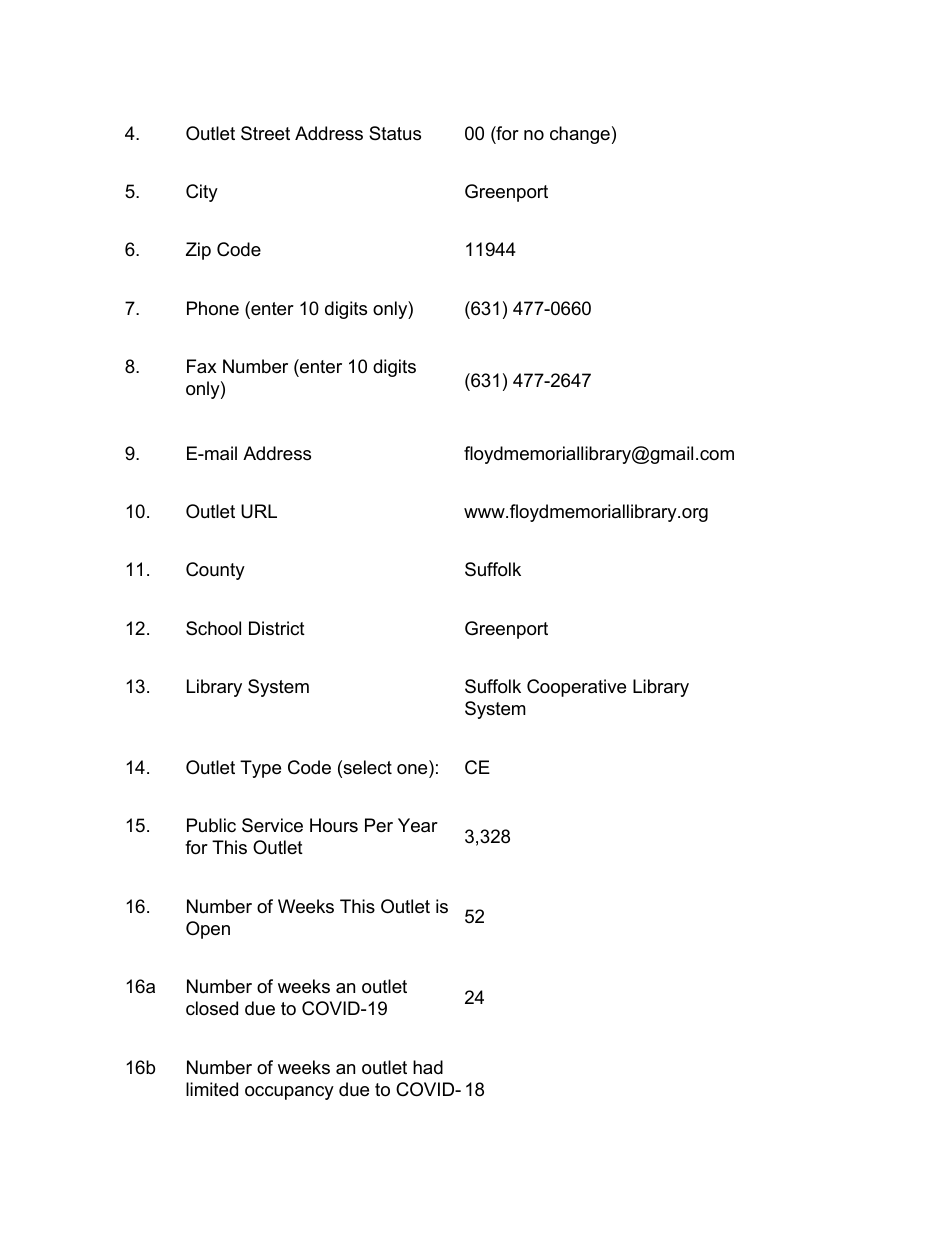  What do you see at coordinates (428, 1067) in the document?
I see `had` at bounding box center [428, 1067].
